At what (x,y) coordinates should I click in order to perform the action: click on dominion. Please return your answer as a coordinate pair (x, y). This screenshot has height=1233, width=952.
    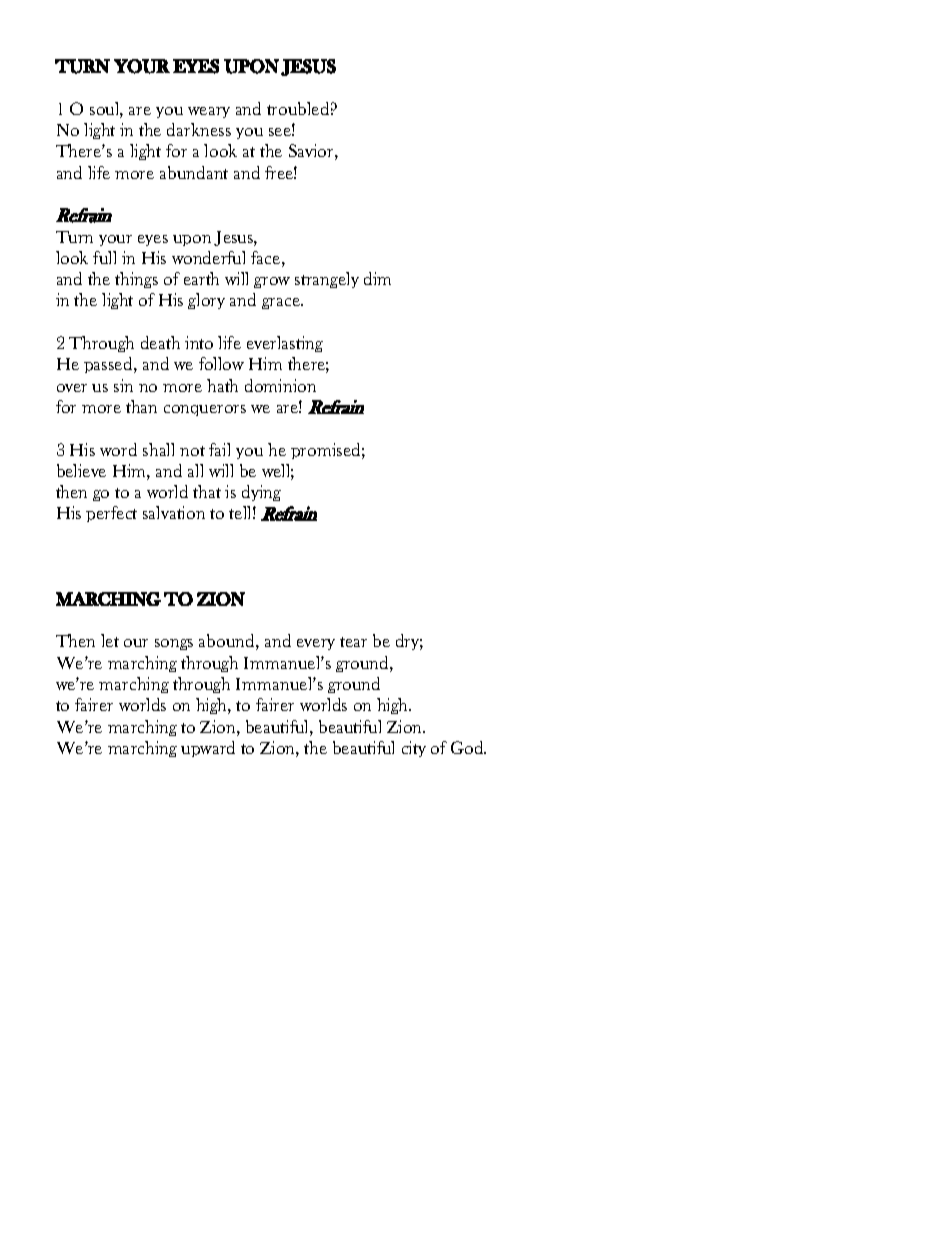
    Looking at the image, I should click on (280, 385).
